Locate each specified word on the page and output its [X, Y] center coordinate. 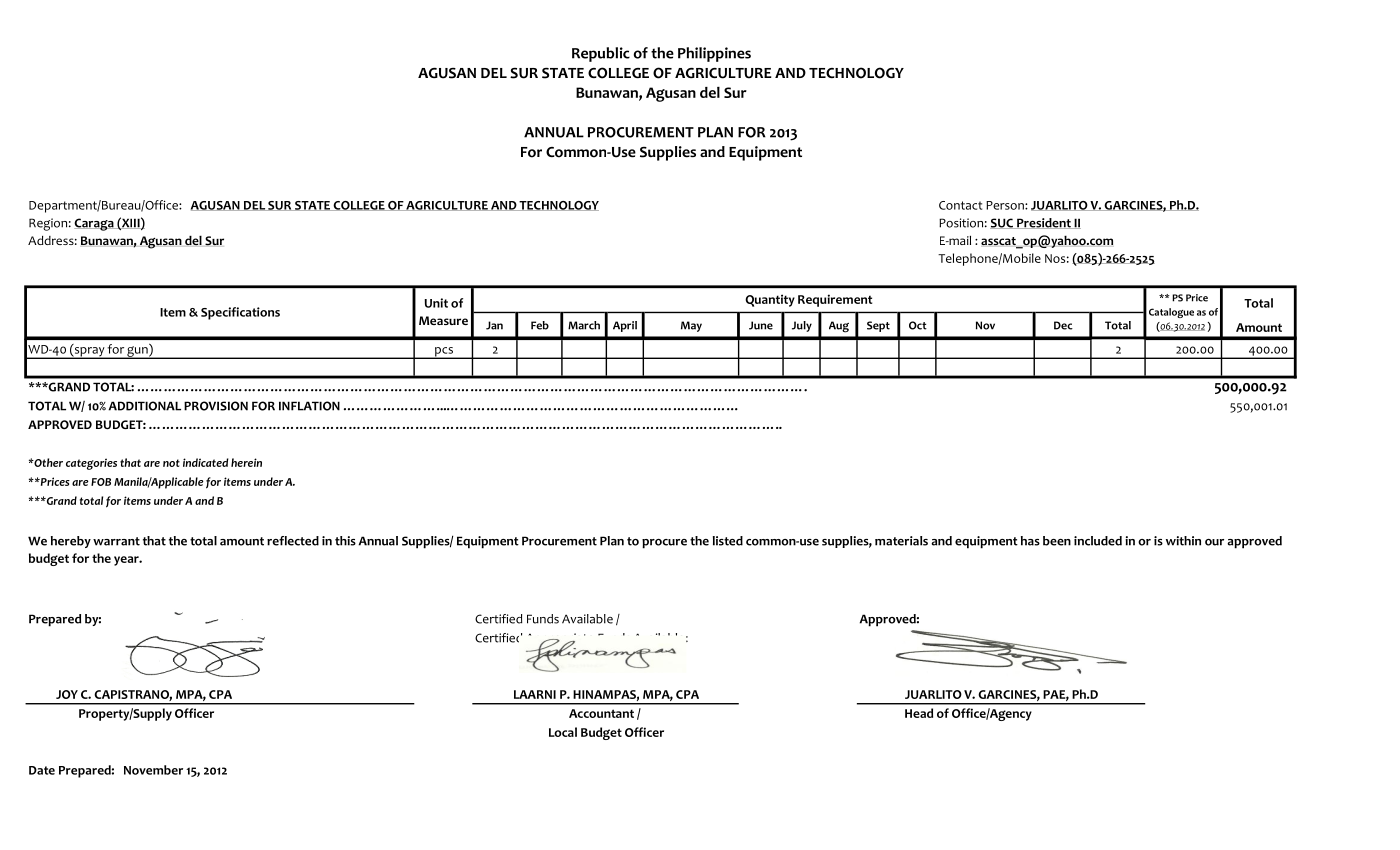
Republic [601, 54]
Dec [1063, 325]
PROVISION [216, 406]
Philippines [714, 54]
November [153, 770]
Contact [960, 205]
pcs [444, 353]
